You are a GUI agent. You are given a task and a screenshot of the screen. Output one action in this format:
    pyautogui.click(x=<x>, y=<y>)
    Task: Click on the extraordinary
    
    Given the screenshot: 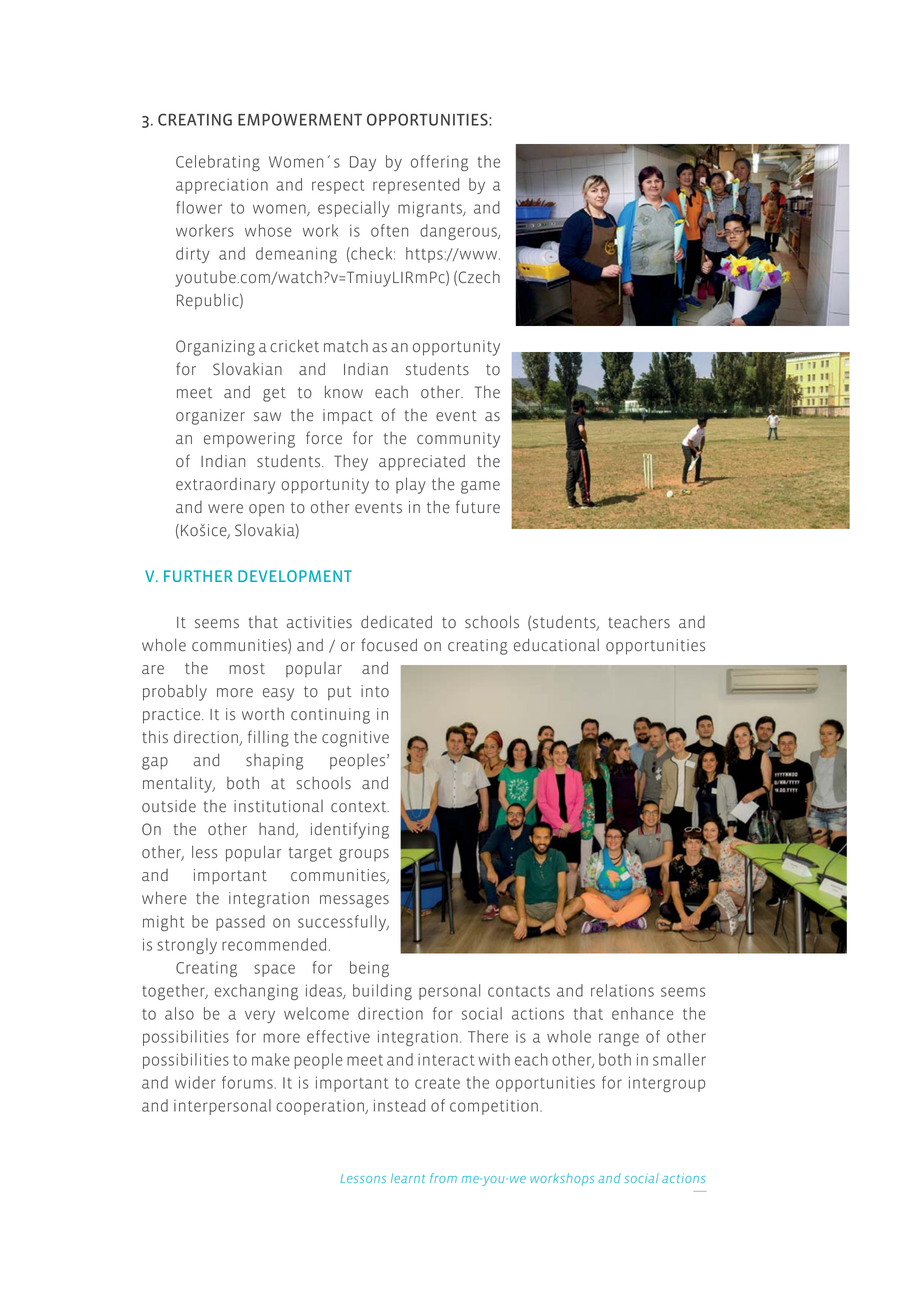 What is the action you would take?
    pyautogui.click(x=225, y=486)
